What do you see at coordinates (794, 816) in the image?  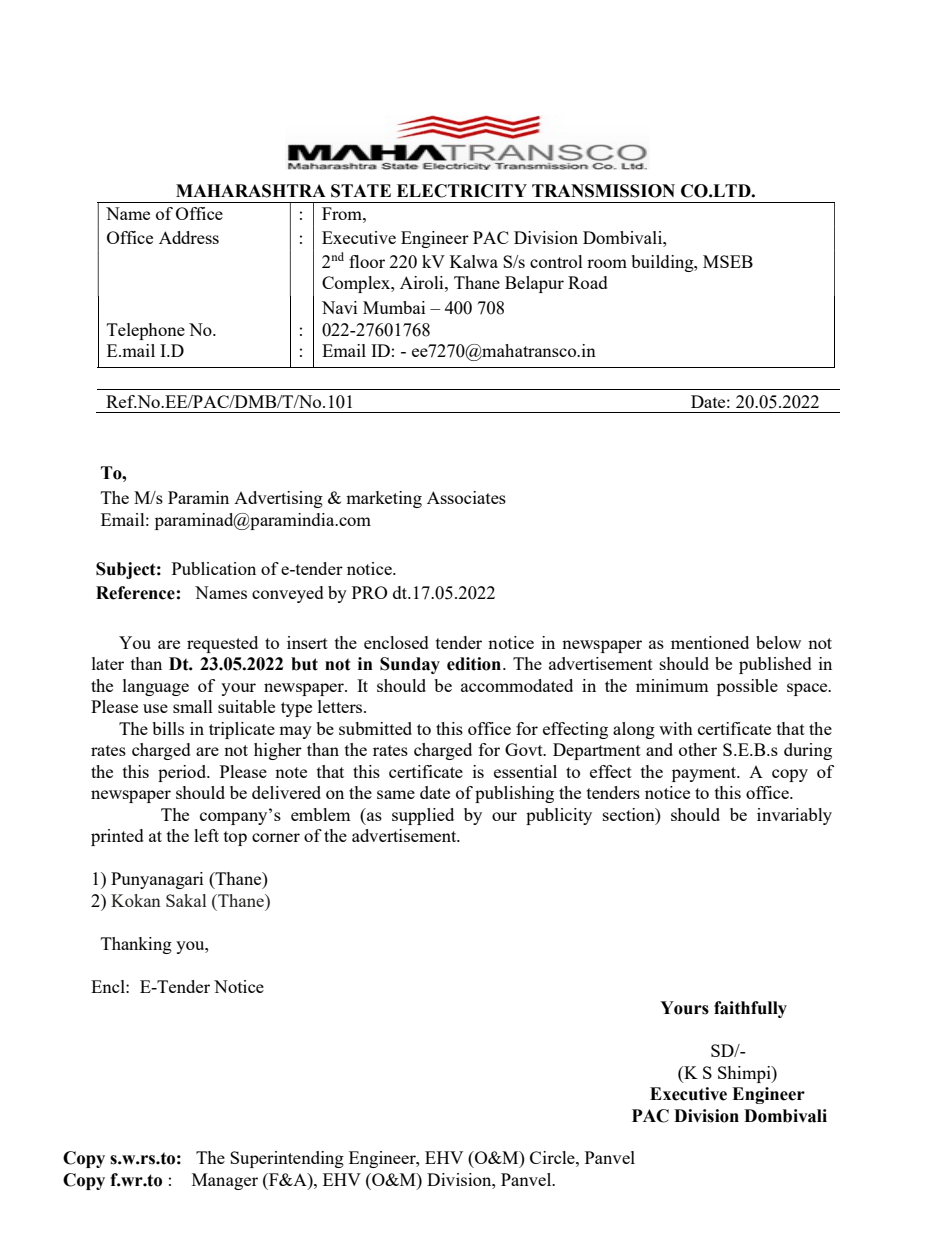 I see `invariably` at bounding box center [794, 816].
